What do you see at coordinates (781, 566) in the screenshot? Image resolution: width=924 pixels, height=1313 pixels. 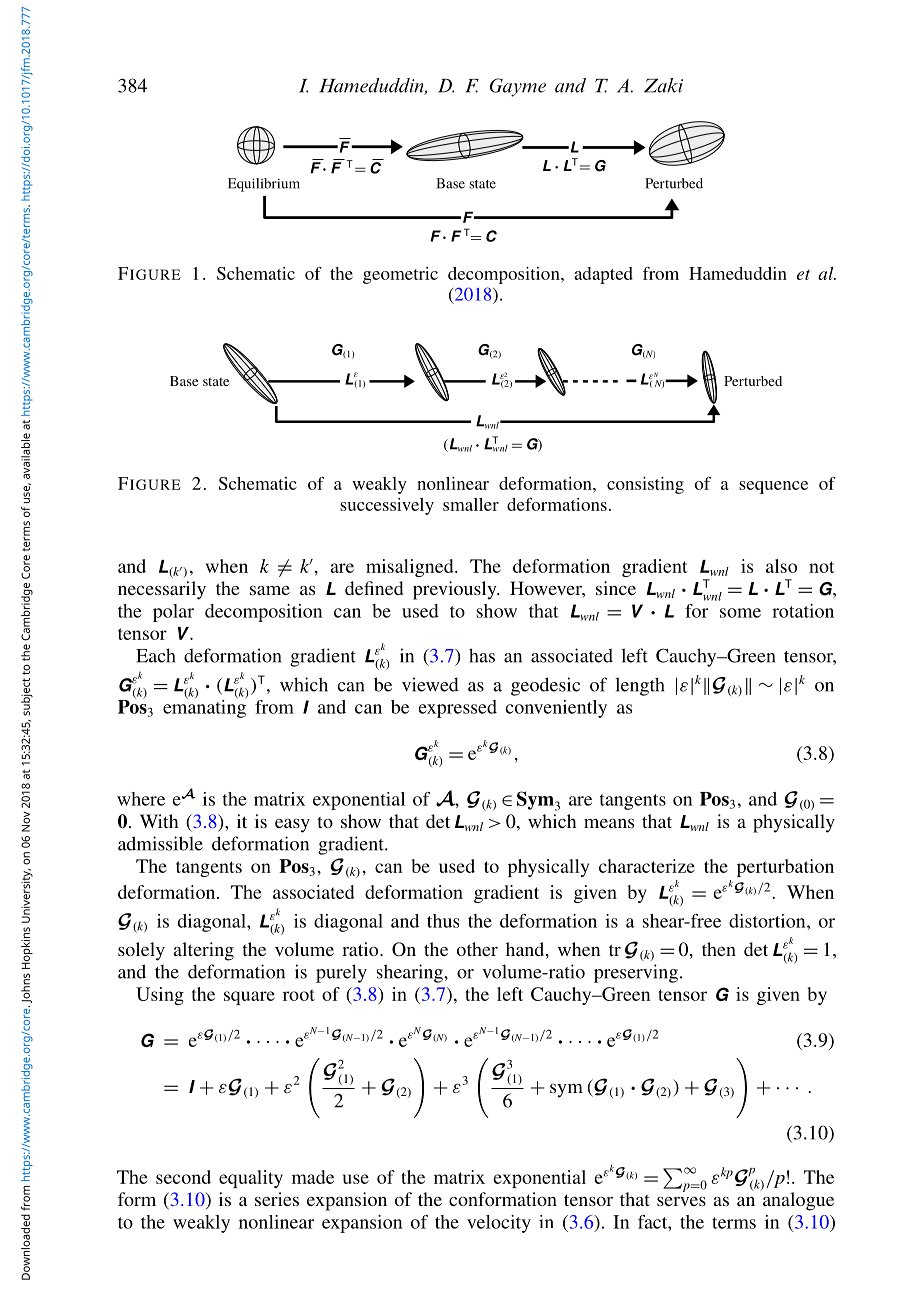 I see `also` at bounding box center [781, 566].
